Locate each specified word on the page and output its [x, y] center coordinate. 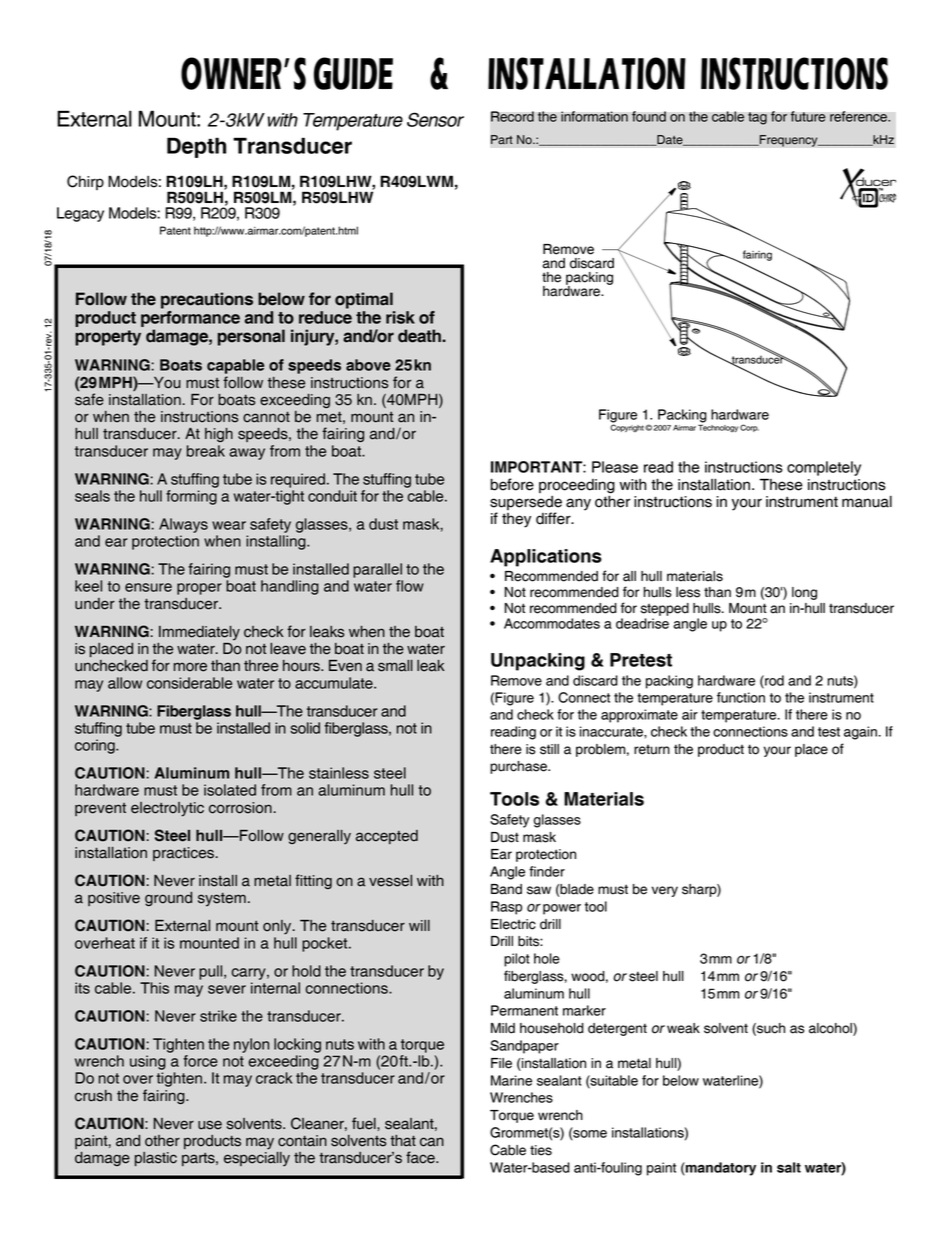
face [421, 1157]
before [512, 484]
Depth [196, 147]
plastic [156, 1159]
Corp [749, 428]
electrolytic [167, 809]
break [206, 451]
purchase [519, 767]
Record [512, 116]
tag [757, 118]
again [860, 733]
